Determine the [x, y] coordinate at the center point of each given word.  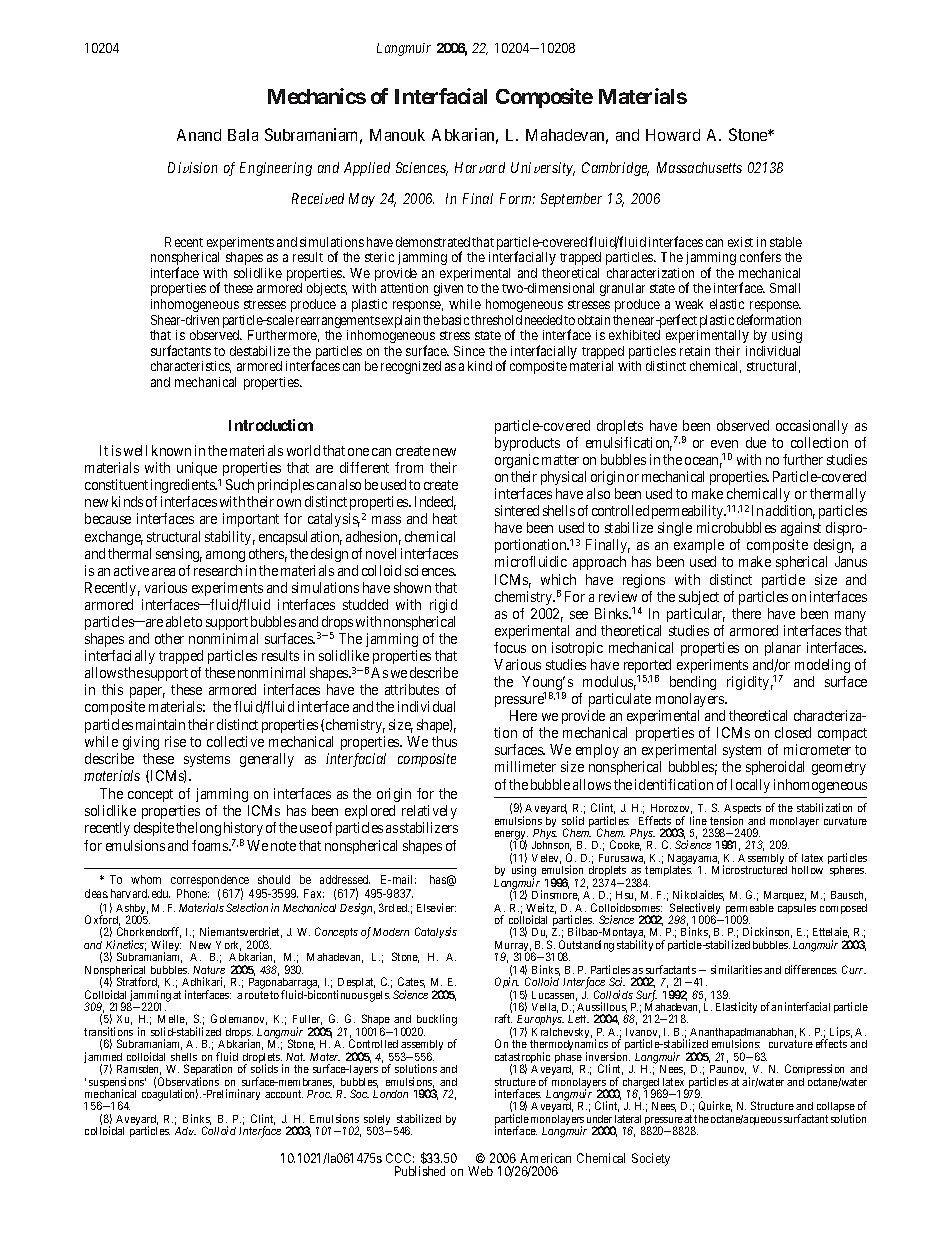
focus [510, 647]
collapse [836, 1109]
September [571, 200]
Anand [199, 135]
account [284, 1094]
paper [147, 694]
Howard [673, 135]
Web [480, 1171]
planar [783, 649]
